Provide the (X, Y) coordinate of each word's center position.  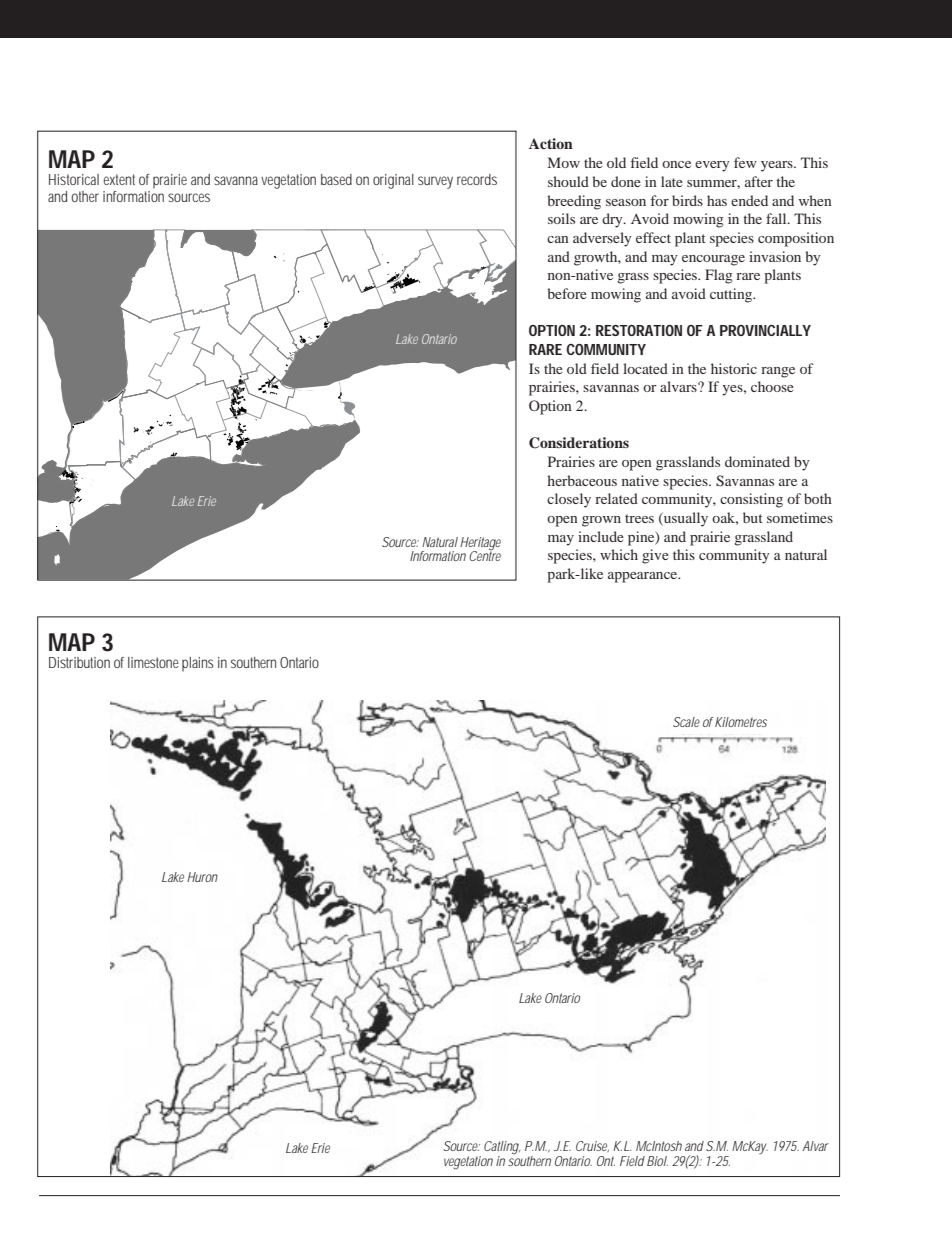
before (567, 293)
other (85, 196)
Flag (719, 276)
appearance (644, 577)
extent (119, 179)
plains (198, 664)
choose (772, 386)
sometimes (800, 517)
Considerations (579, 443)
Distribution (79, 662)
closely (569, 500)
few (745, 162)
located (645, 368)
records (477, 179)
